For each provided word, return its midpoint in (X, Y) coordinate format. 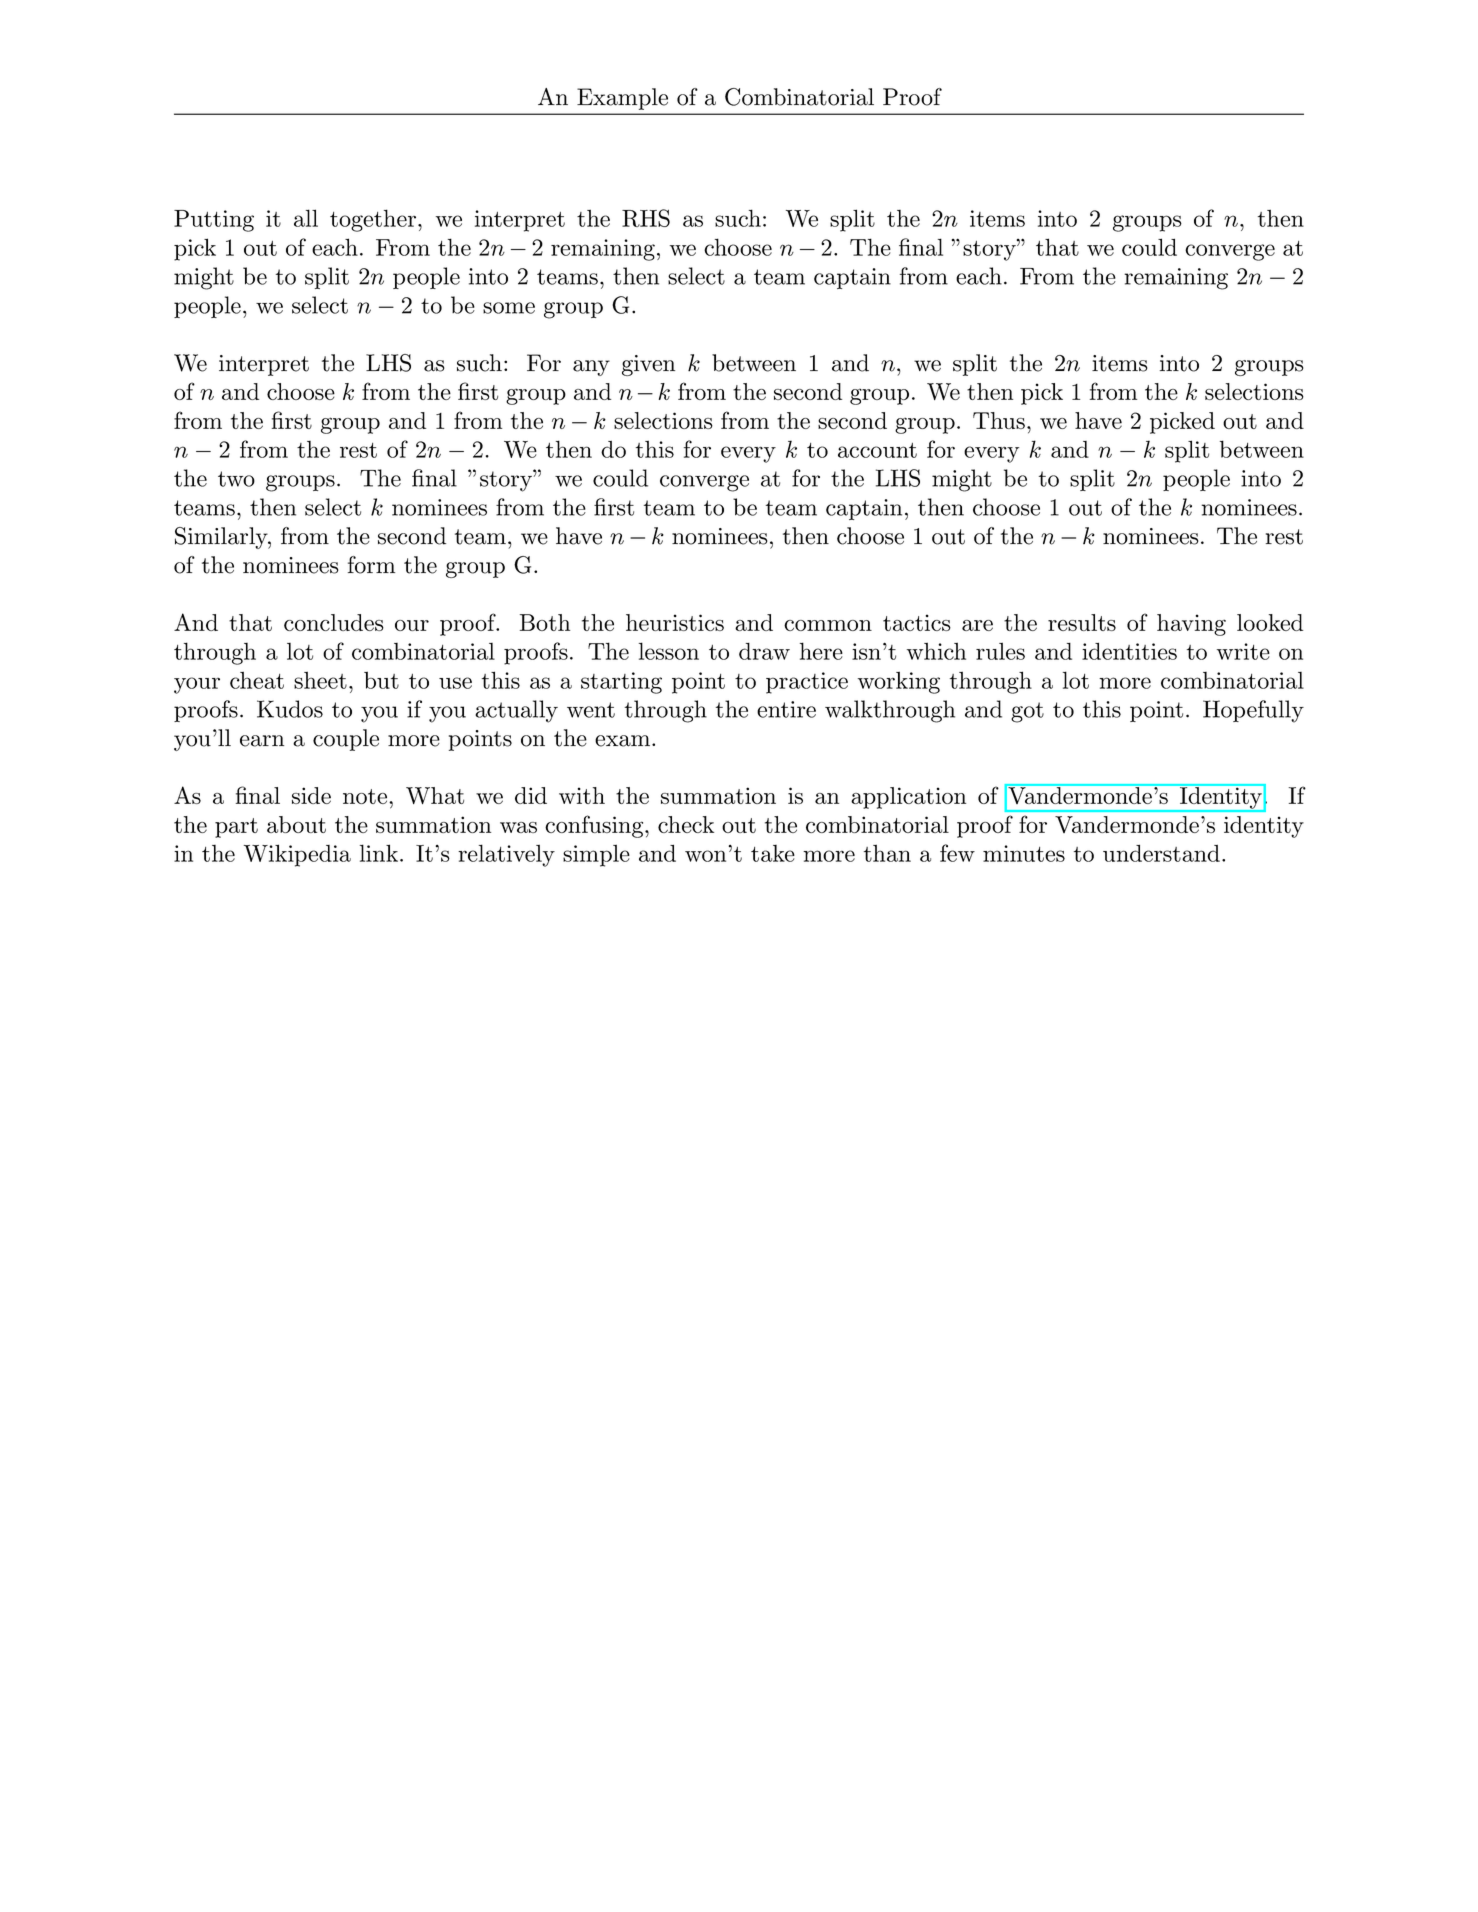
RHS (646, 218)
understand (1161, 853)
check (686, 824)
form (371, 565)
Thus (999, 420)
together (373, 220)
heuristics (675, 622)
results (1082, 622)
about (296, 824)
